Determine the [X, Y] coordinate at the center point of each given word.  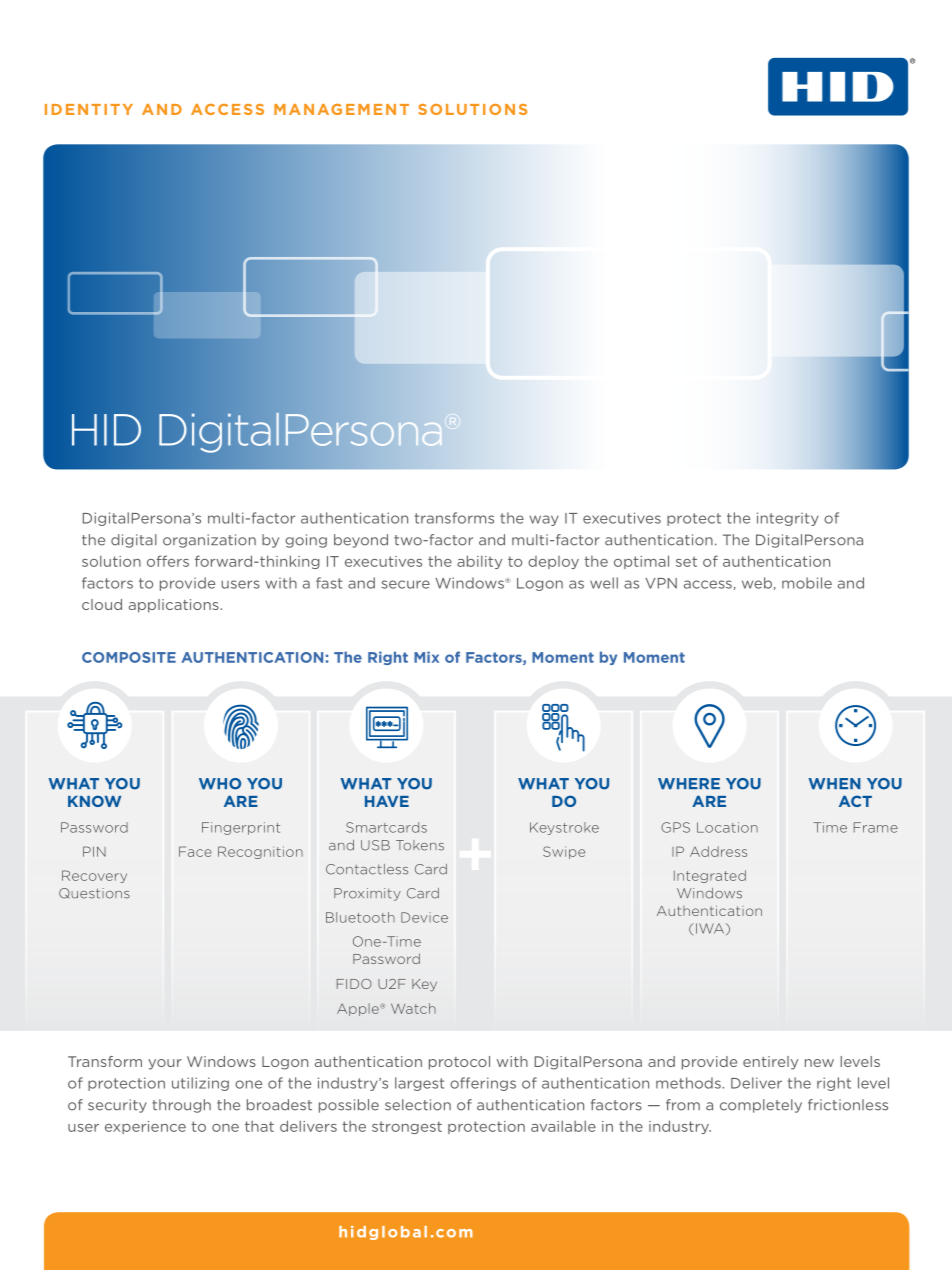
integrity [788, 519]
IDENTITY [89, 109]
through [181, 1106]
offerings [483, 1084]
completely [761, 1106]
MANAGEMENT [341, 109]
